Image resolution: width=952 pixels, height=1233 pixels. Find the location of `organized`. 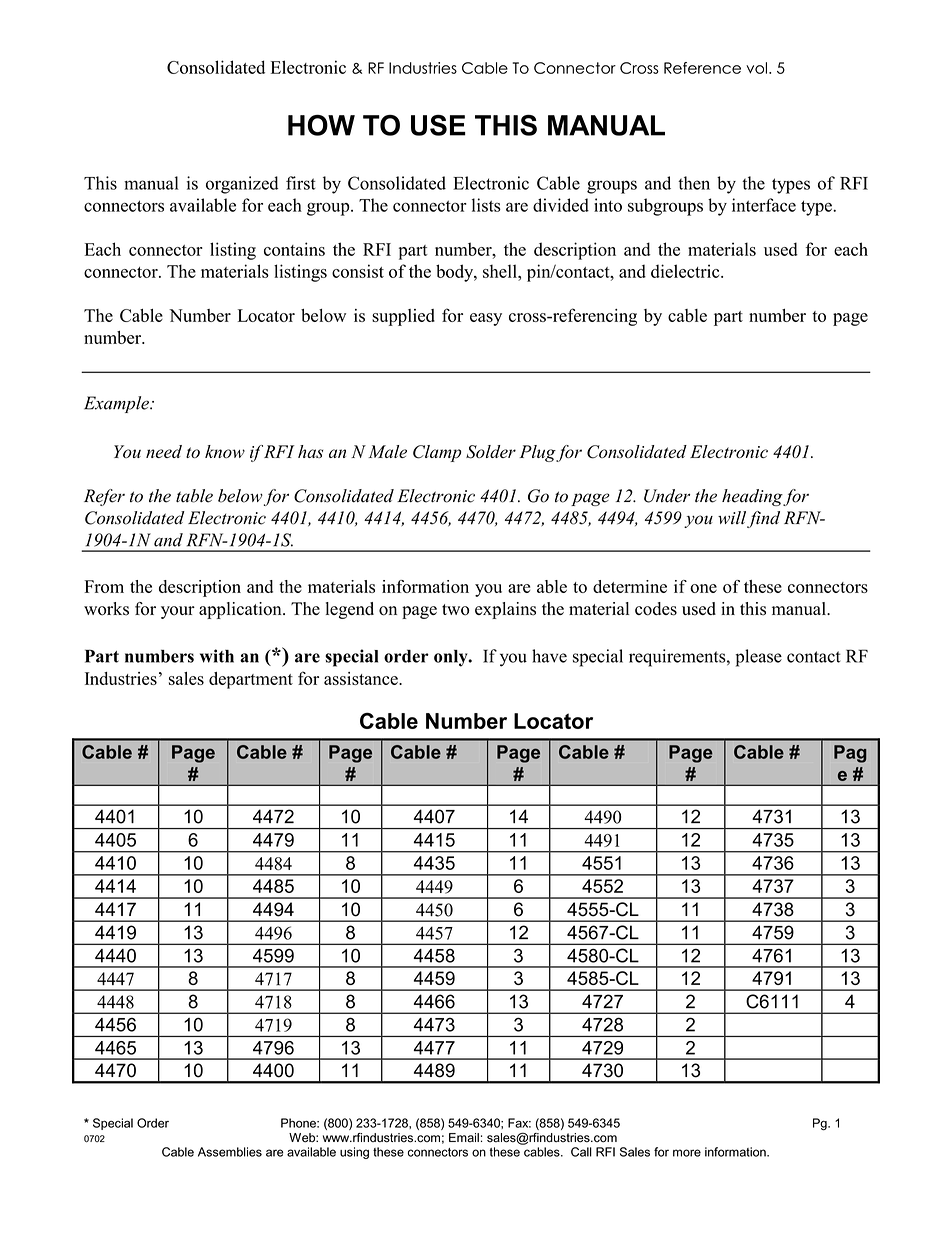

organized is located at coordinates (242, 185).
